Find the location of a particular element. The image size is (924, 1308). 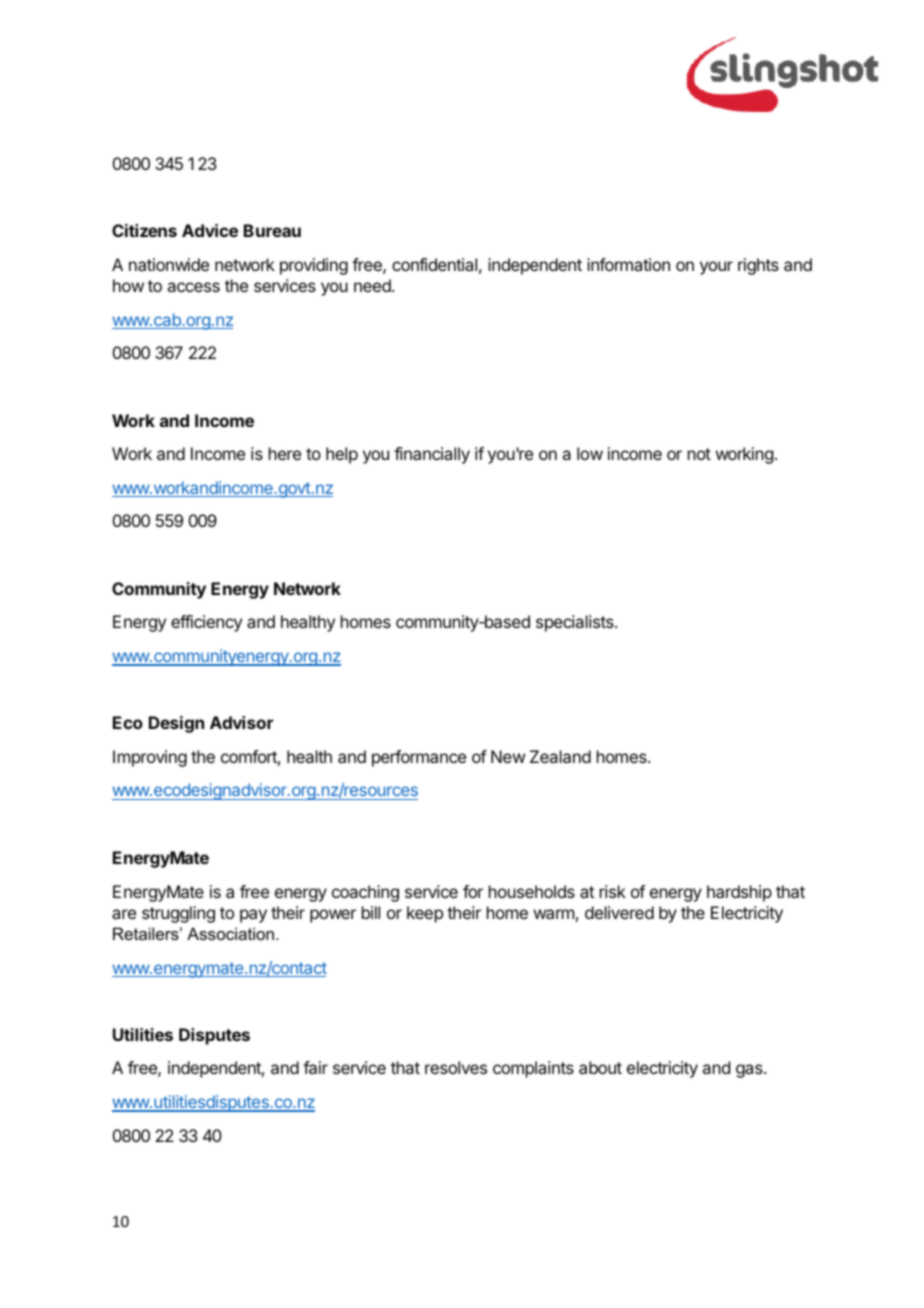

gas is located at coordinates (750, 1071).
